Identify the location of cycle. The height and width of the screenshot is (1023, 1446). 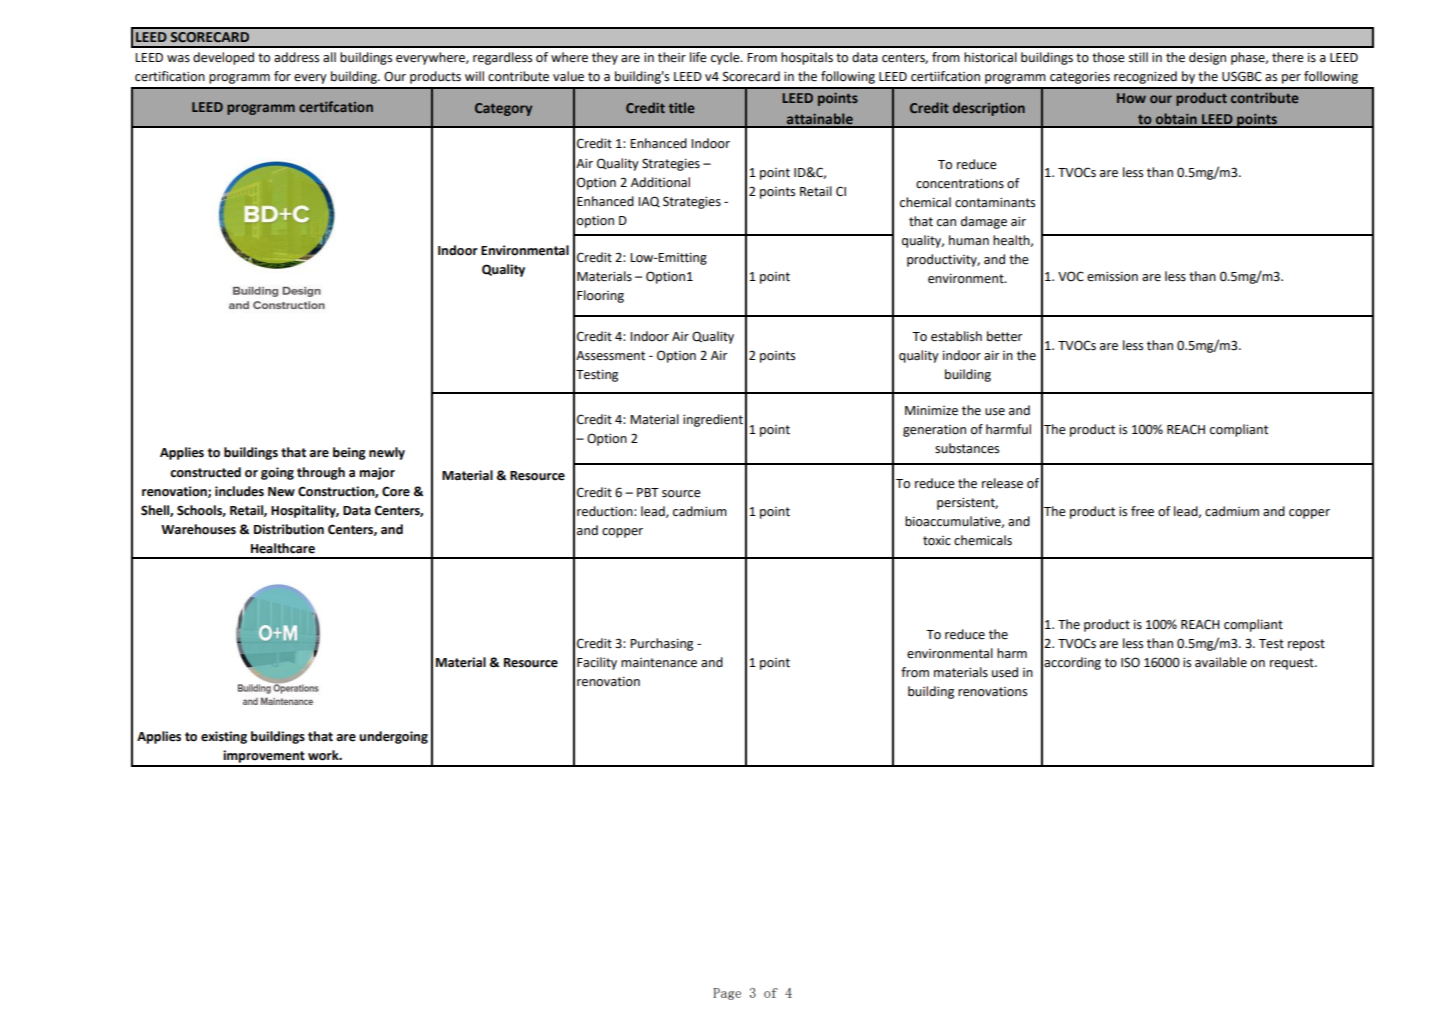
(726, 58).
